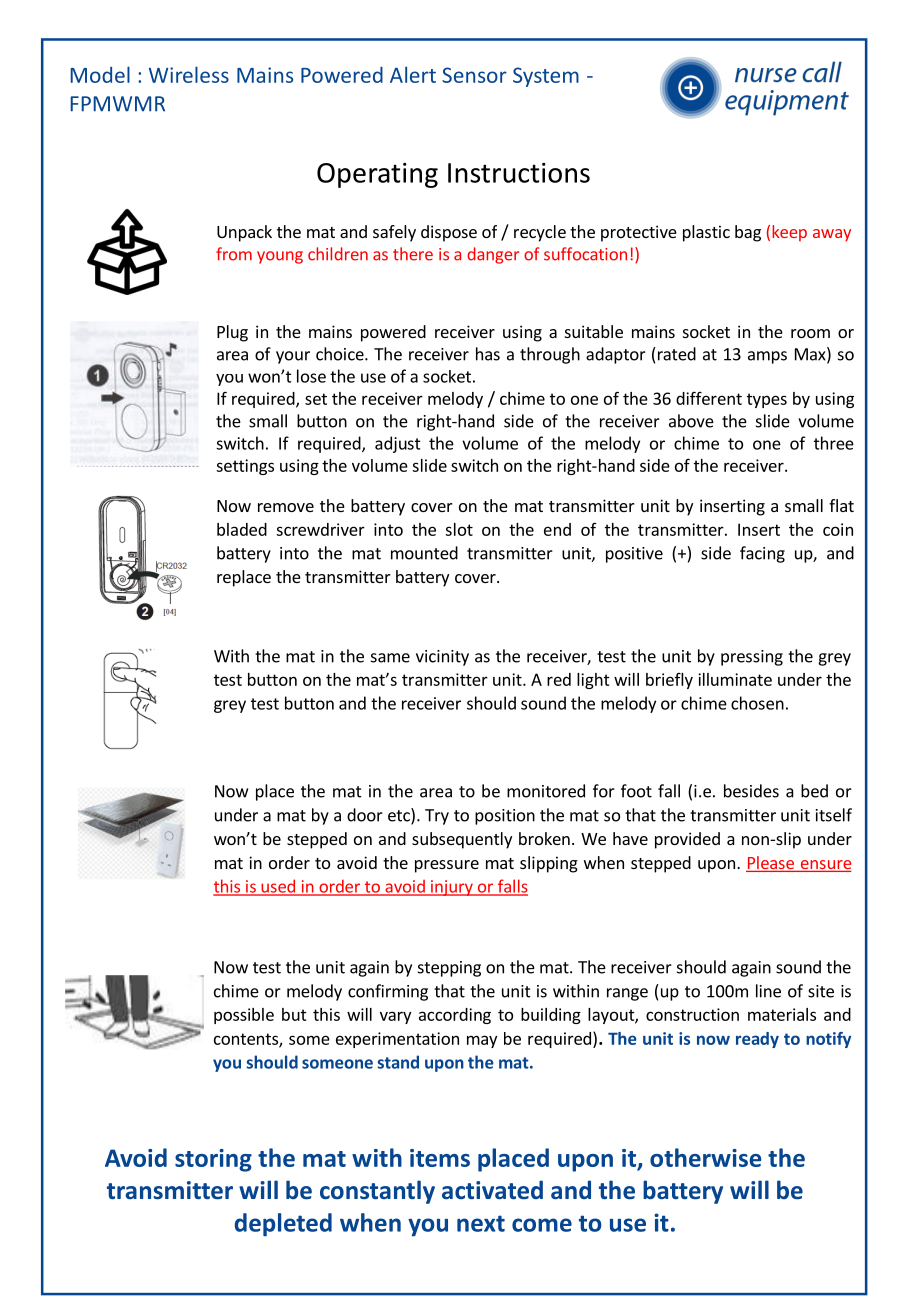 This page has width=911, height=1316. I want to click on subsequently, so click(462, 840).
